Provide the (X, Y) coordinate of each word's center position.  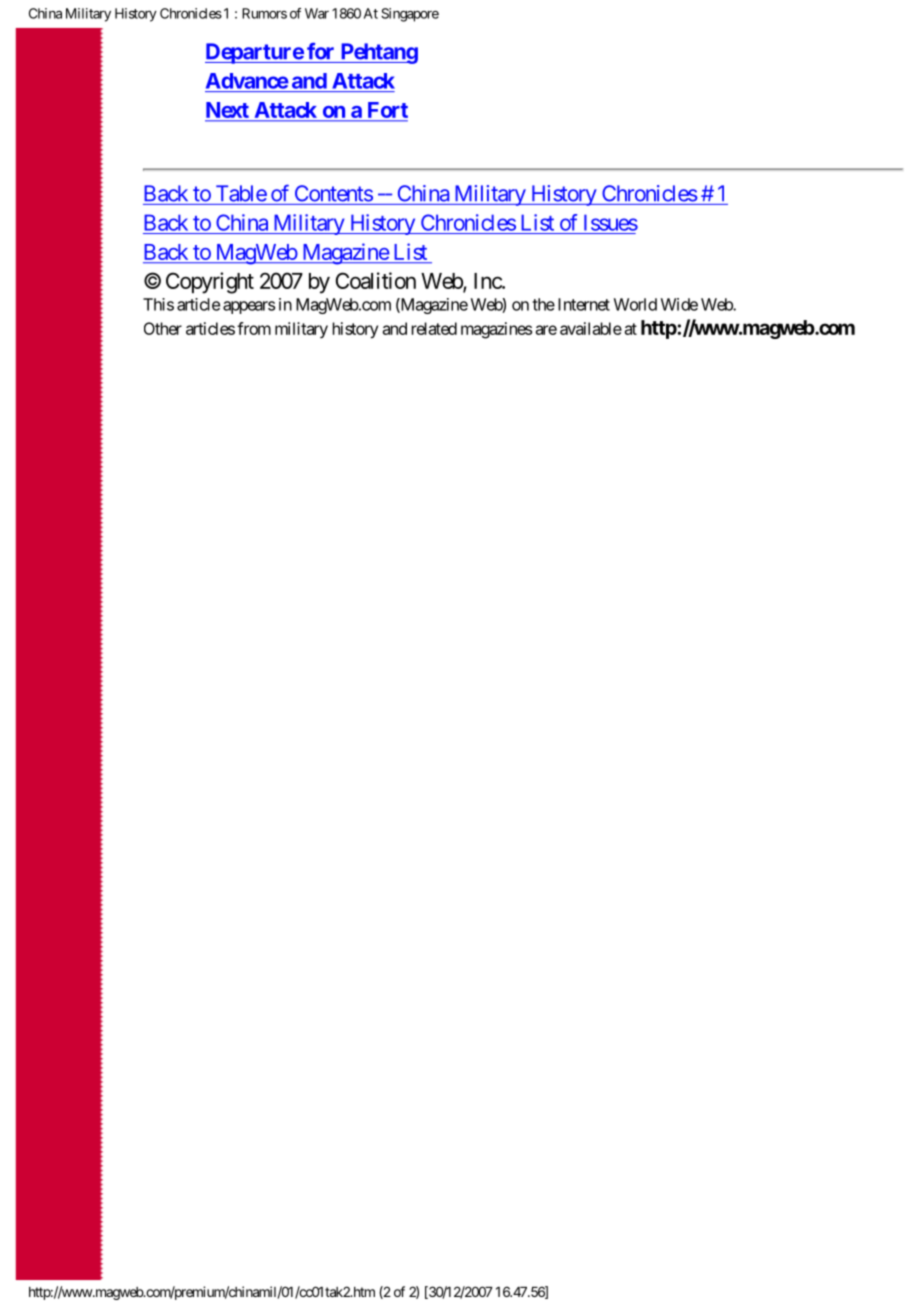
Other (163, 328)
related (434, 328)
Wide (679, 304)
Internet (584, 304)
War (317, 13)
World (635, 304)
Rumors (264, 13)
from (254, 328)
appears (249, 307)
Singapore (410, 15)
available (591, 328)
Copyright (210, 283)
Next (228, 111)
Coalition (376, 280)
